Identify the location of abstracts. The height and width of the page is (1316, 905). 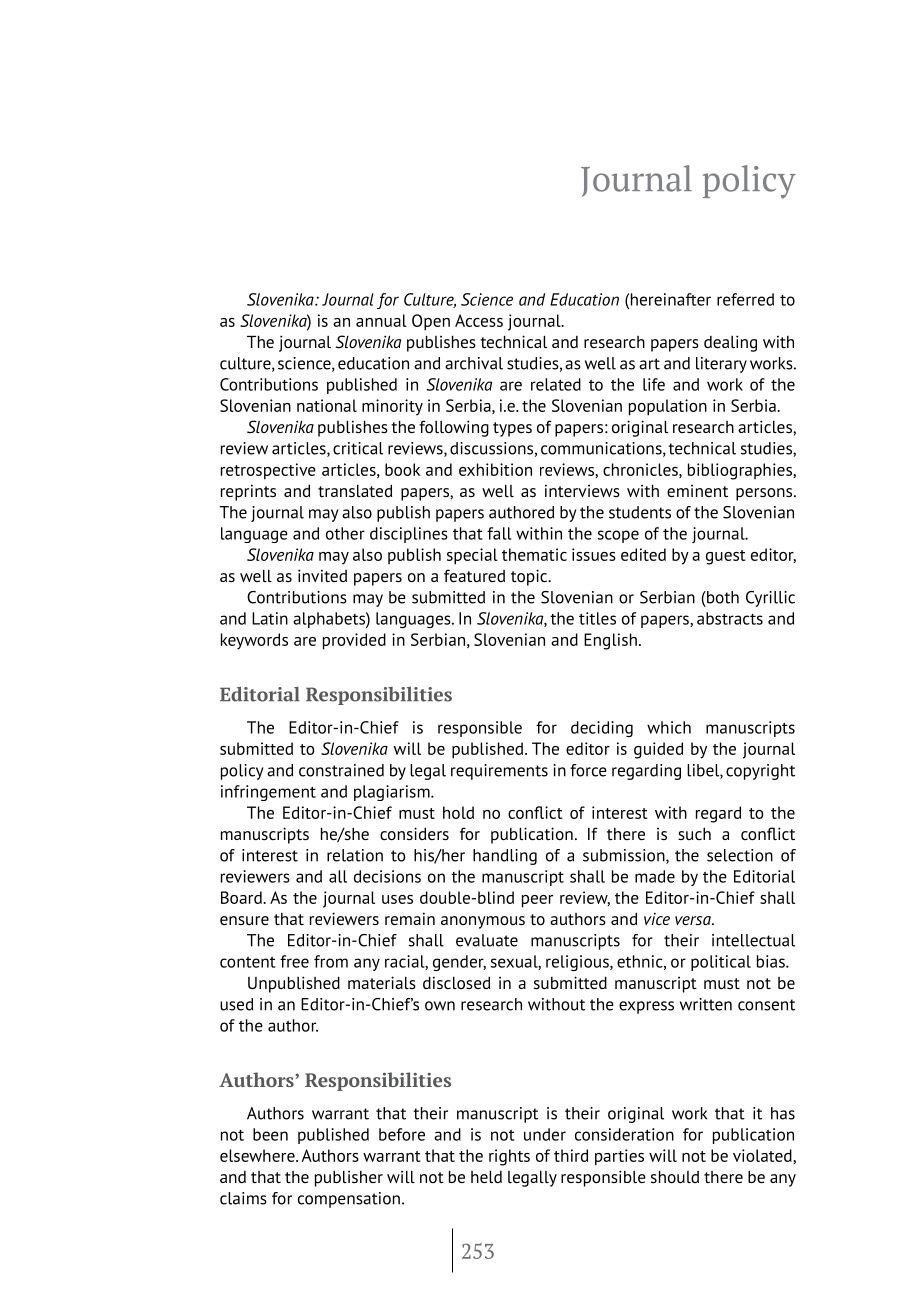
(730, 618).
